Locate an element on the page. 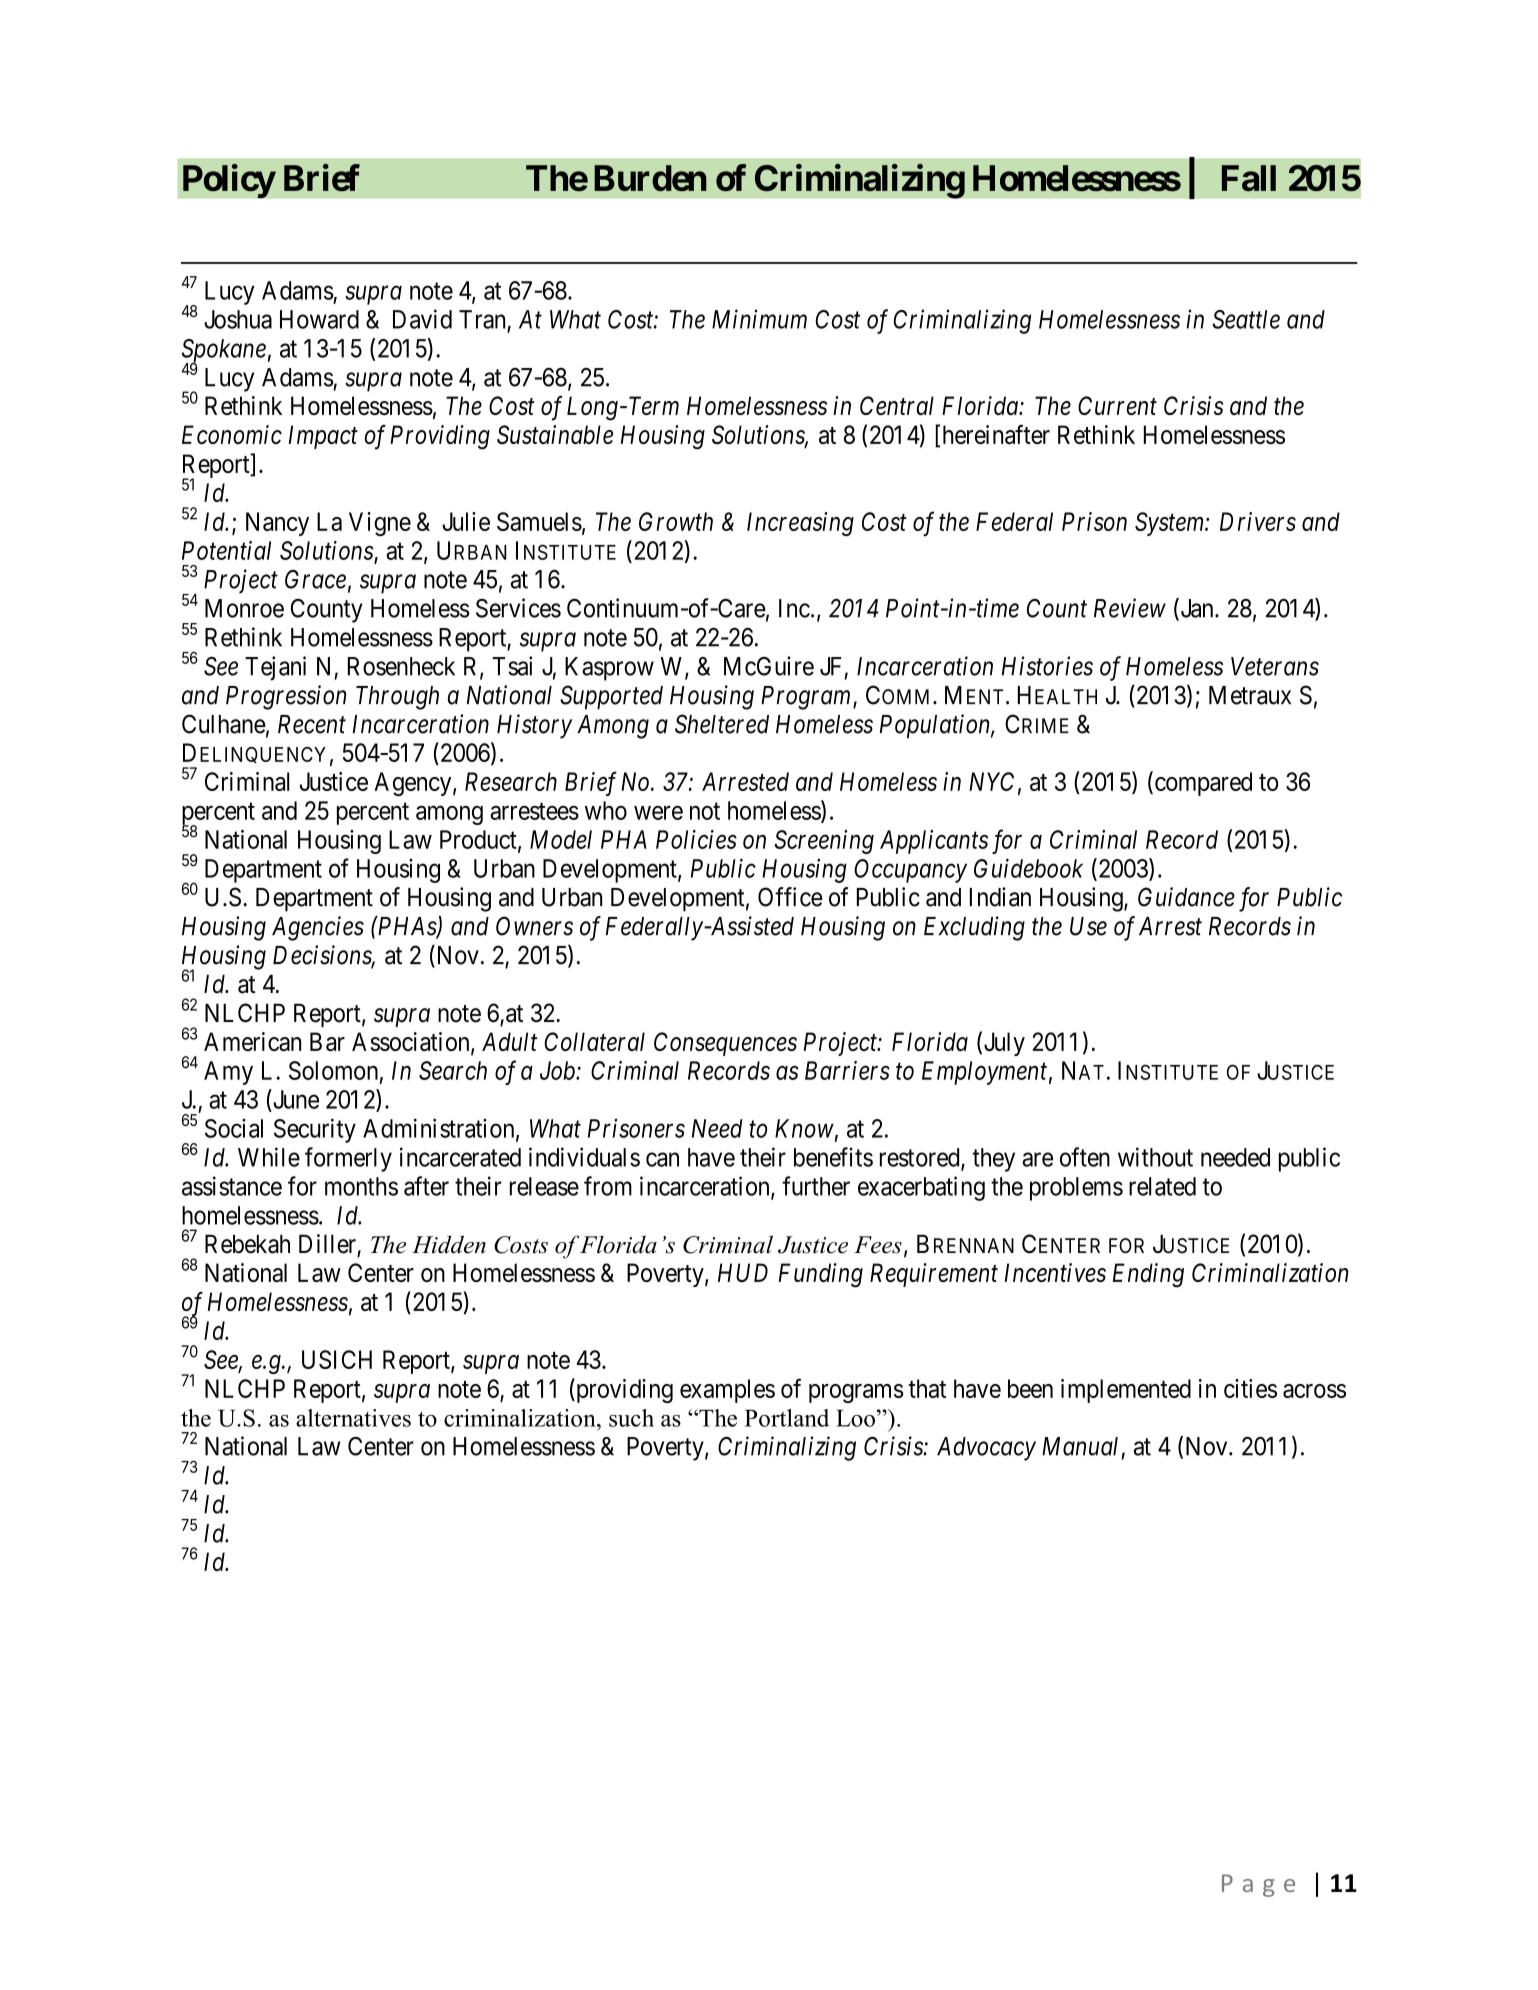 This page has width=1538, height=1990. Grace is located at coordinates (315, 579).
